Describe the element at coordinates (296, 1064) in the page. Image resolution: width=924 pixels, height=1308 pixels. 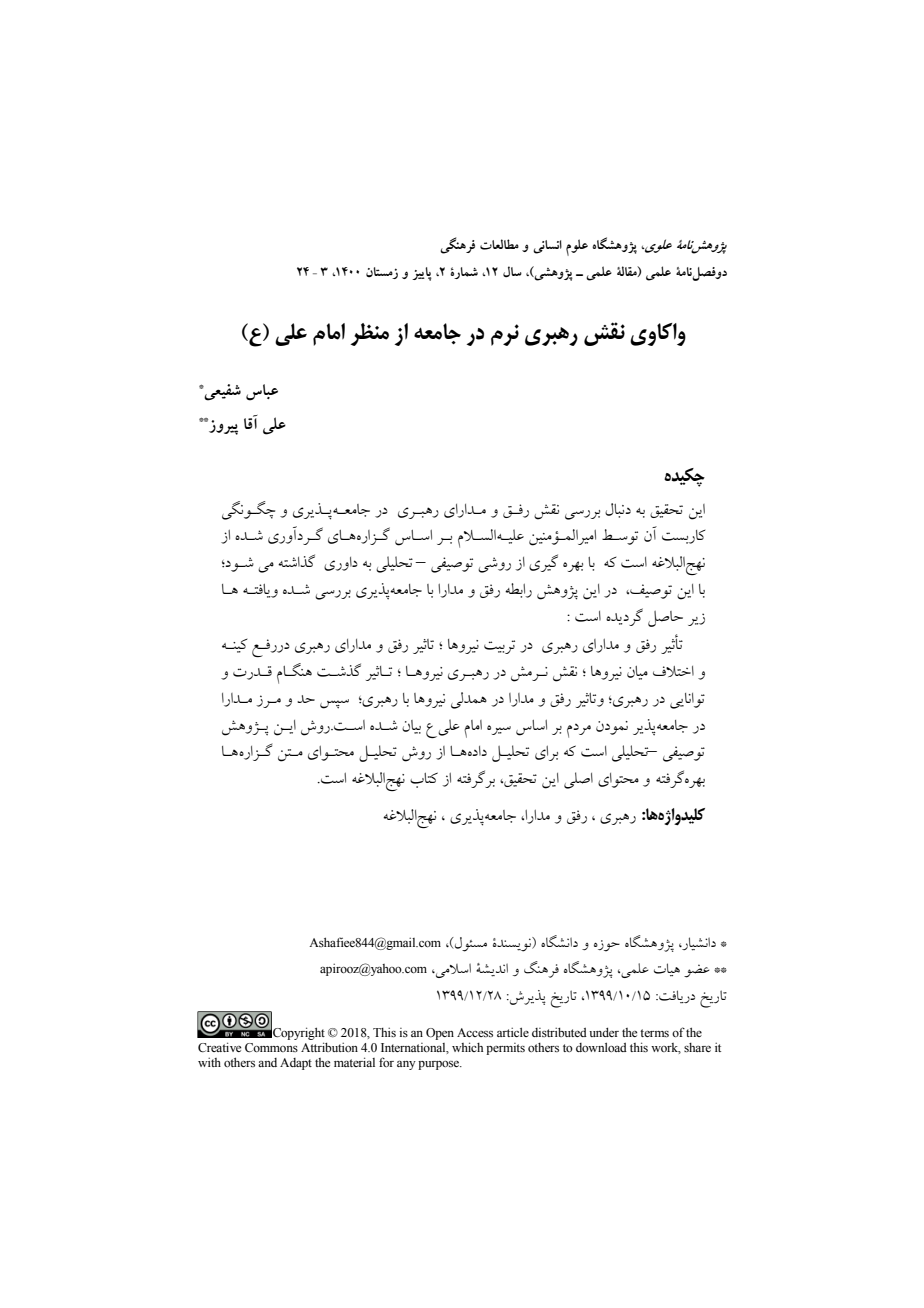
I see `Adapt` at that location.
